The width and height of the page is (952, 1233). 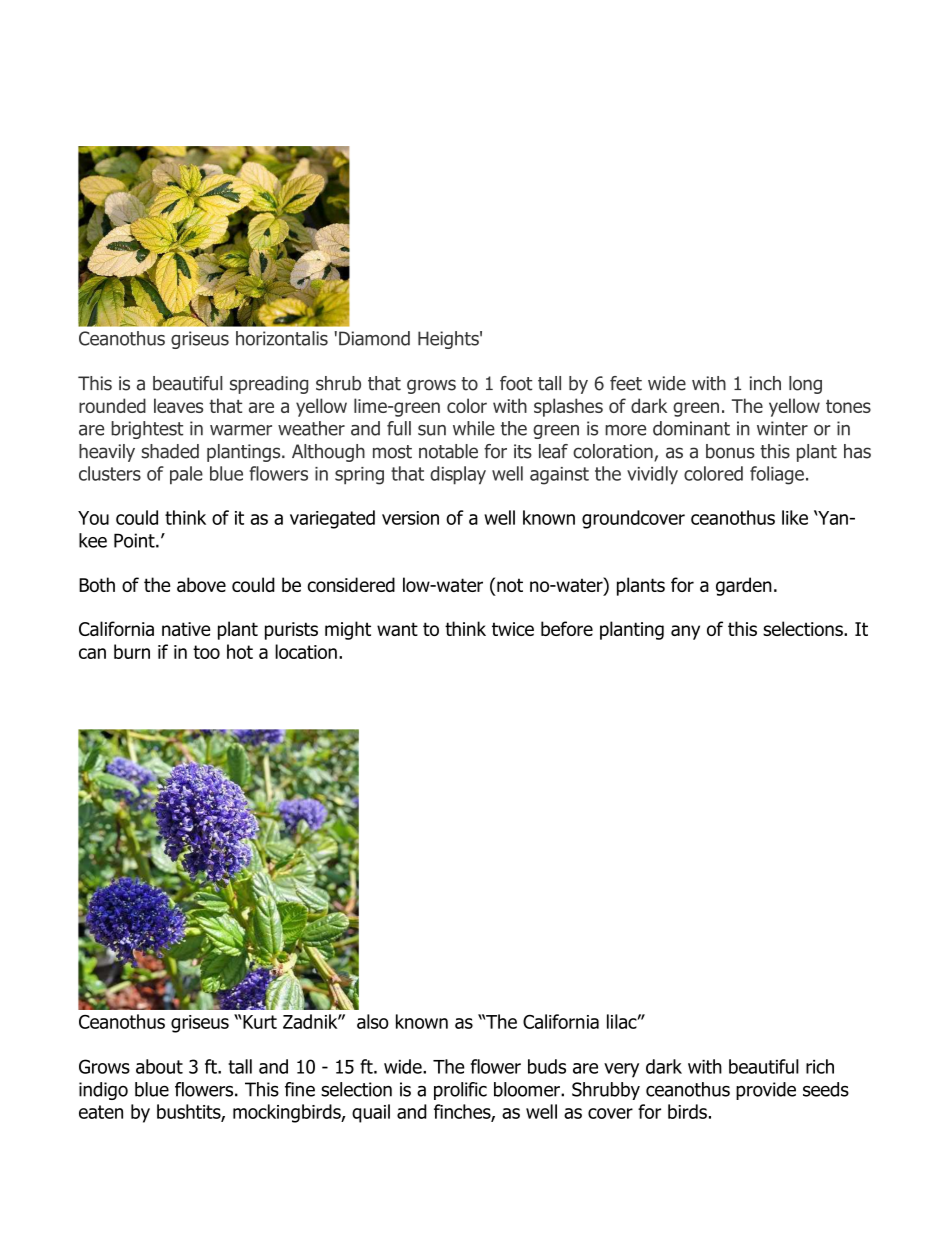 What do you see at coordinates (373, 1021) in the page?
I see `also` at bounding box center [373, 1021].
